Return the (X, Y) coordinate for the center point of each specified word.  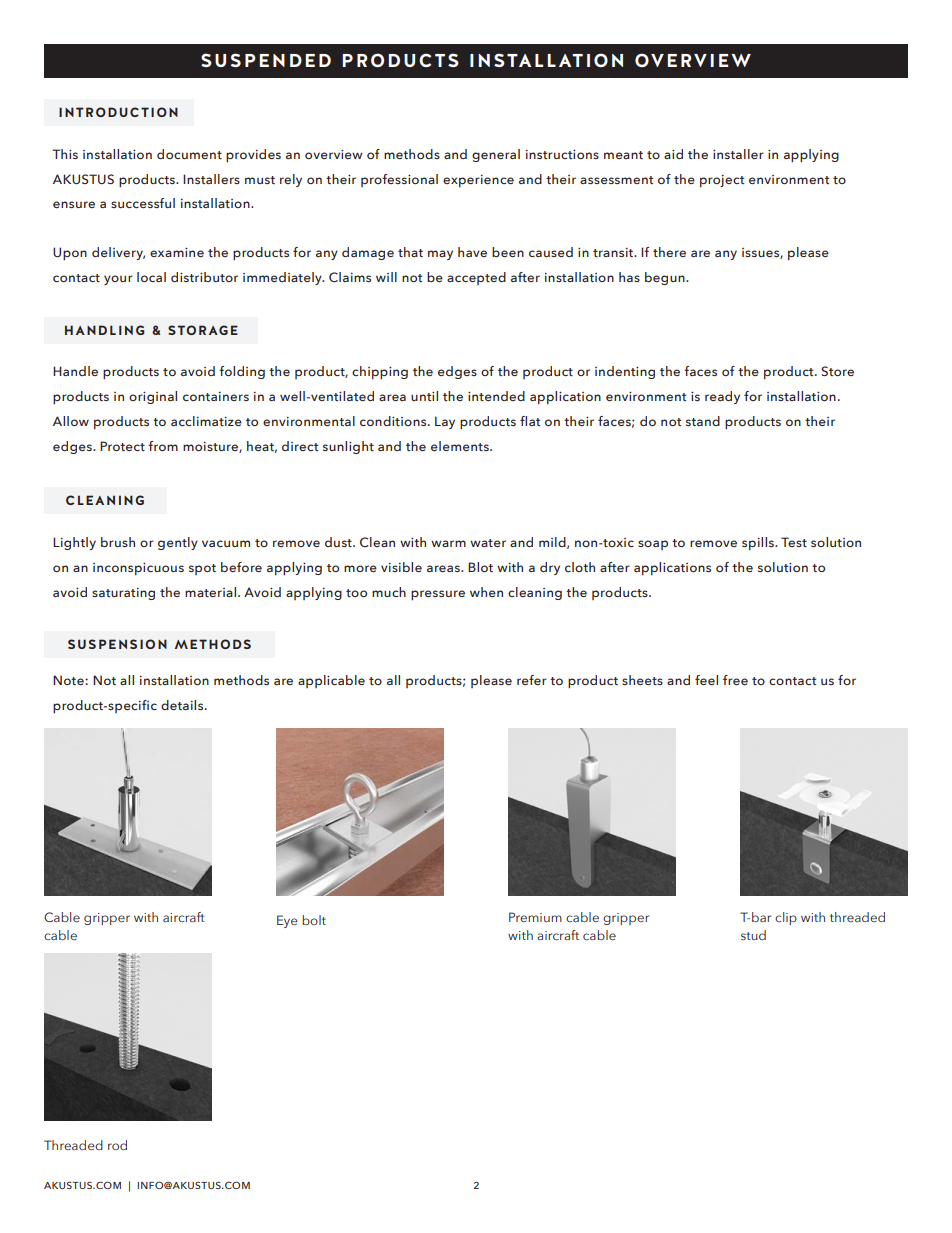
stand (703, 421)
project (722, 181)
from (163, 446)
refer (532, 680)
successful (143, 203)
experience (478, 181)
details (183, 705)
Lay (445, 422)
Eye (287, 921)
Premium (535, 917)
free (735, 680)
